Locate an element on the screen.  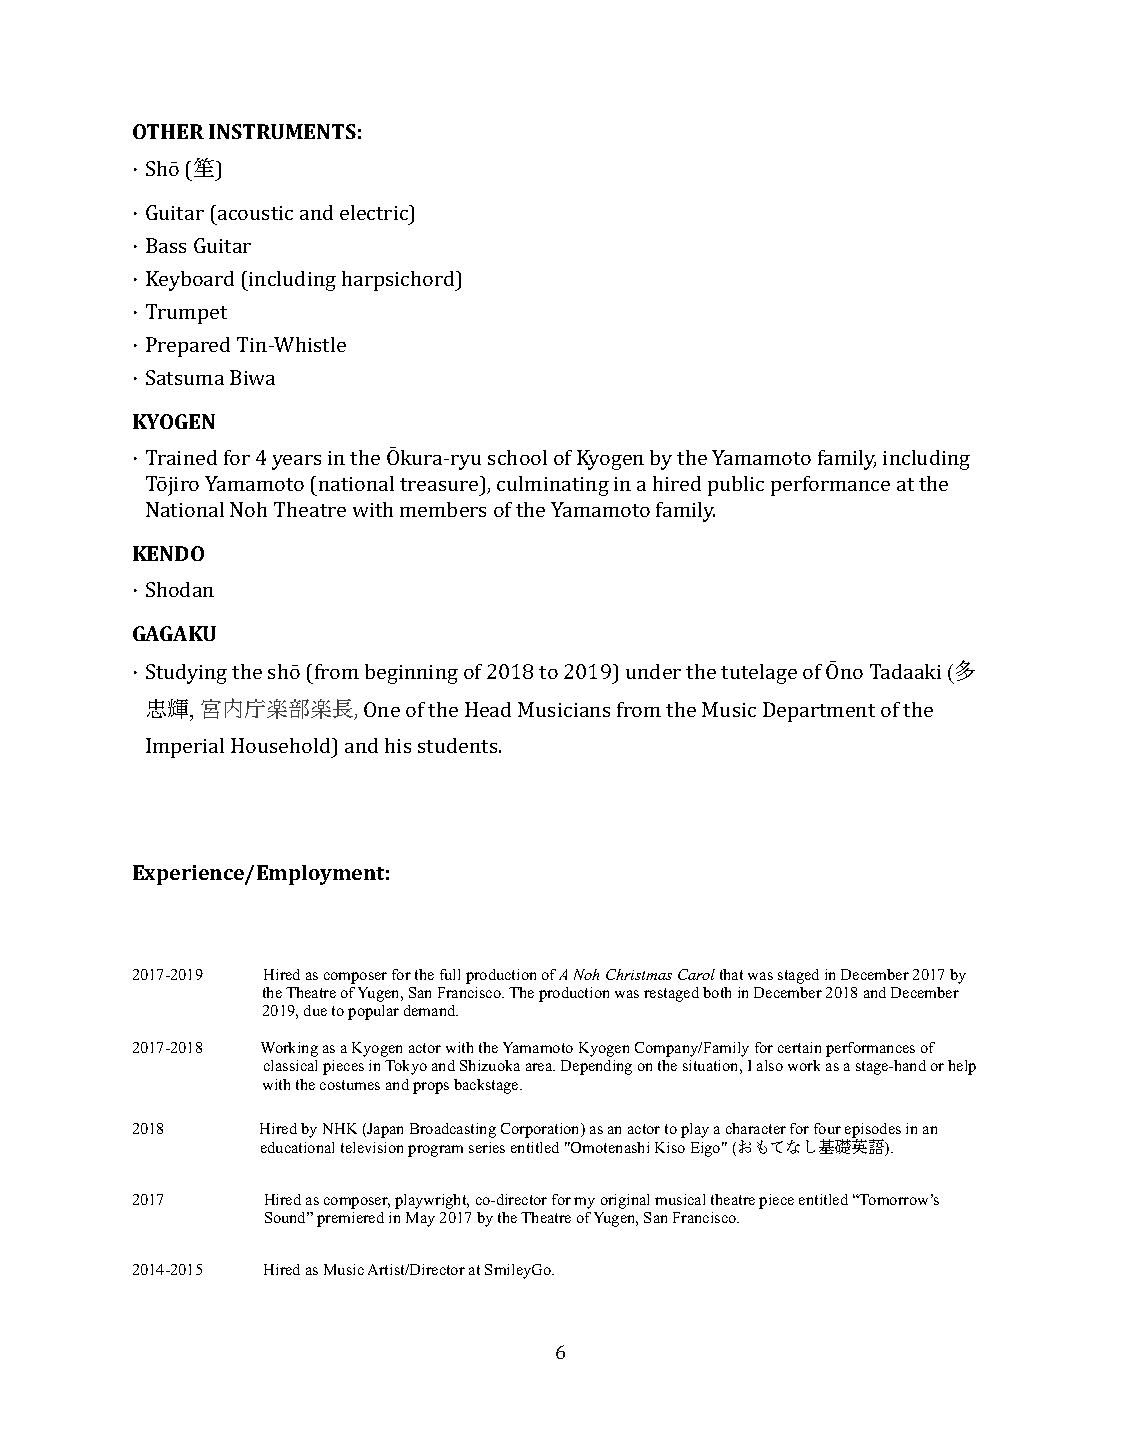
Studying is located at coordinates (186, 674).
